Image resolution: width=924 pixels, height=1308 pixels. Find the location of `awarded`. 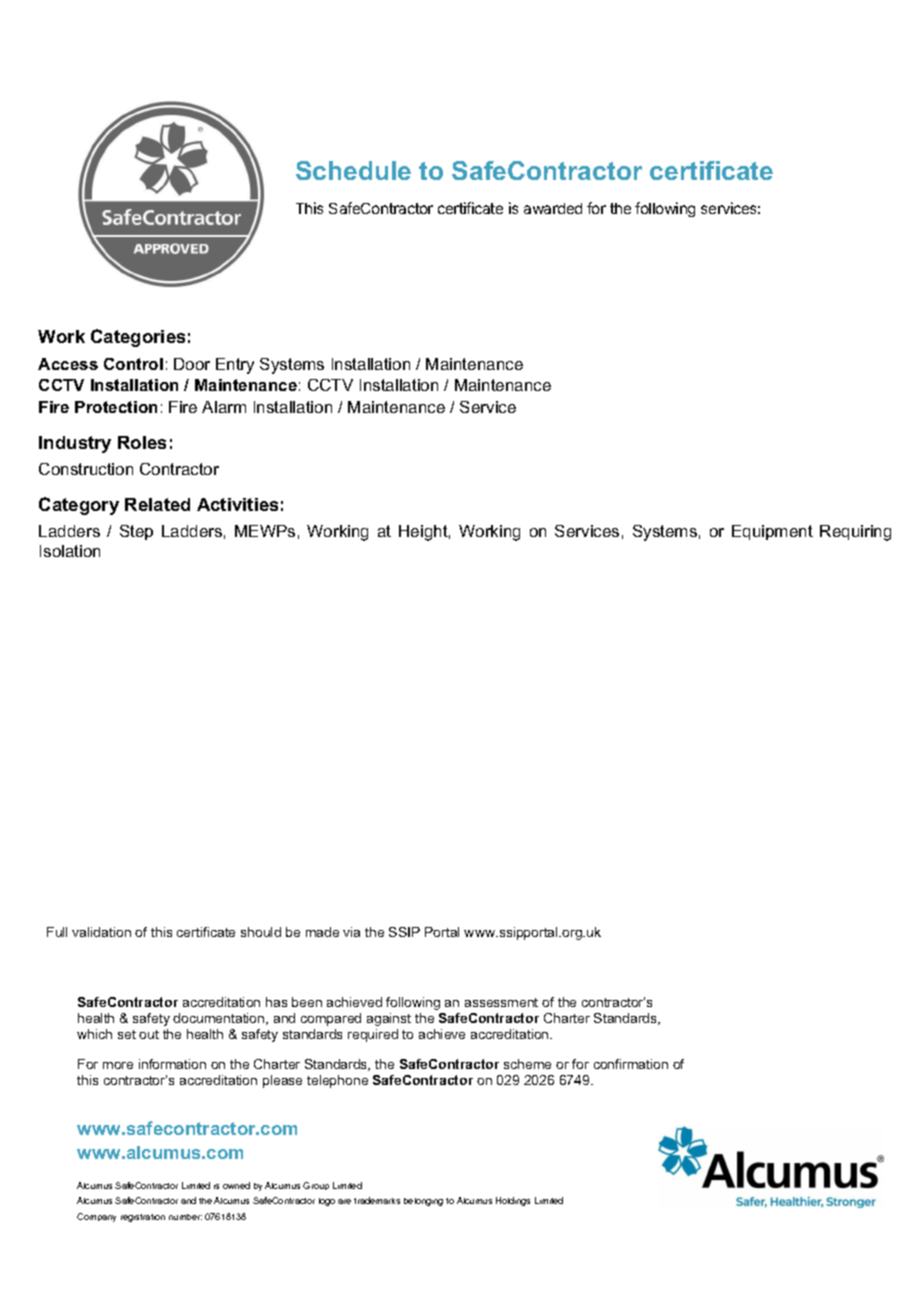

awarded is located at coordinates (553, 208).
